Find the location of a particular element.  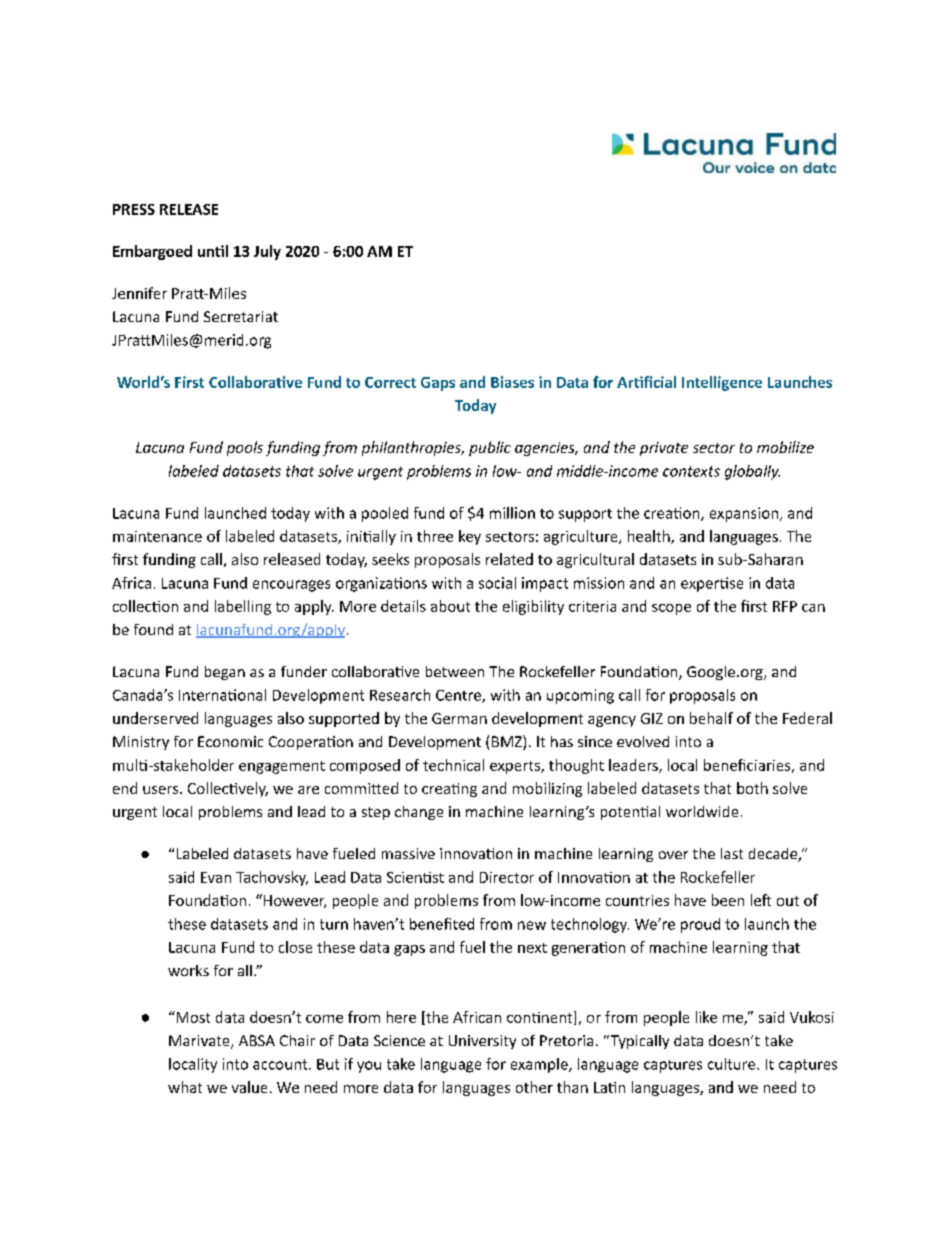

University is located at coordinates (482, 1042).
